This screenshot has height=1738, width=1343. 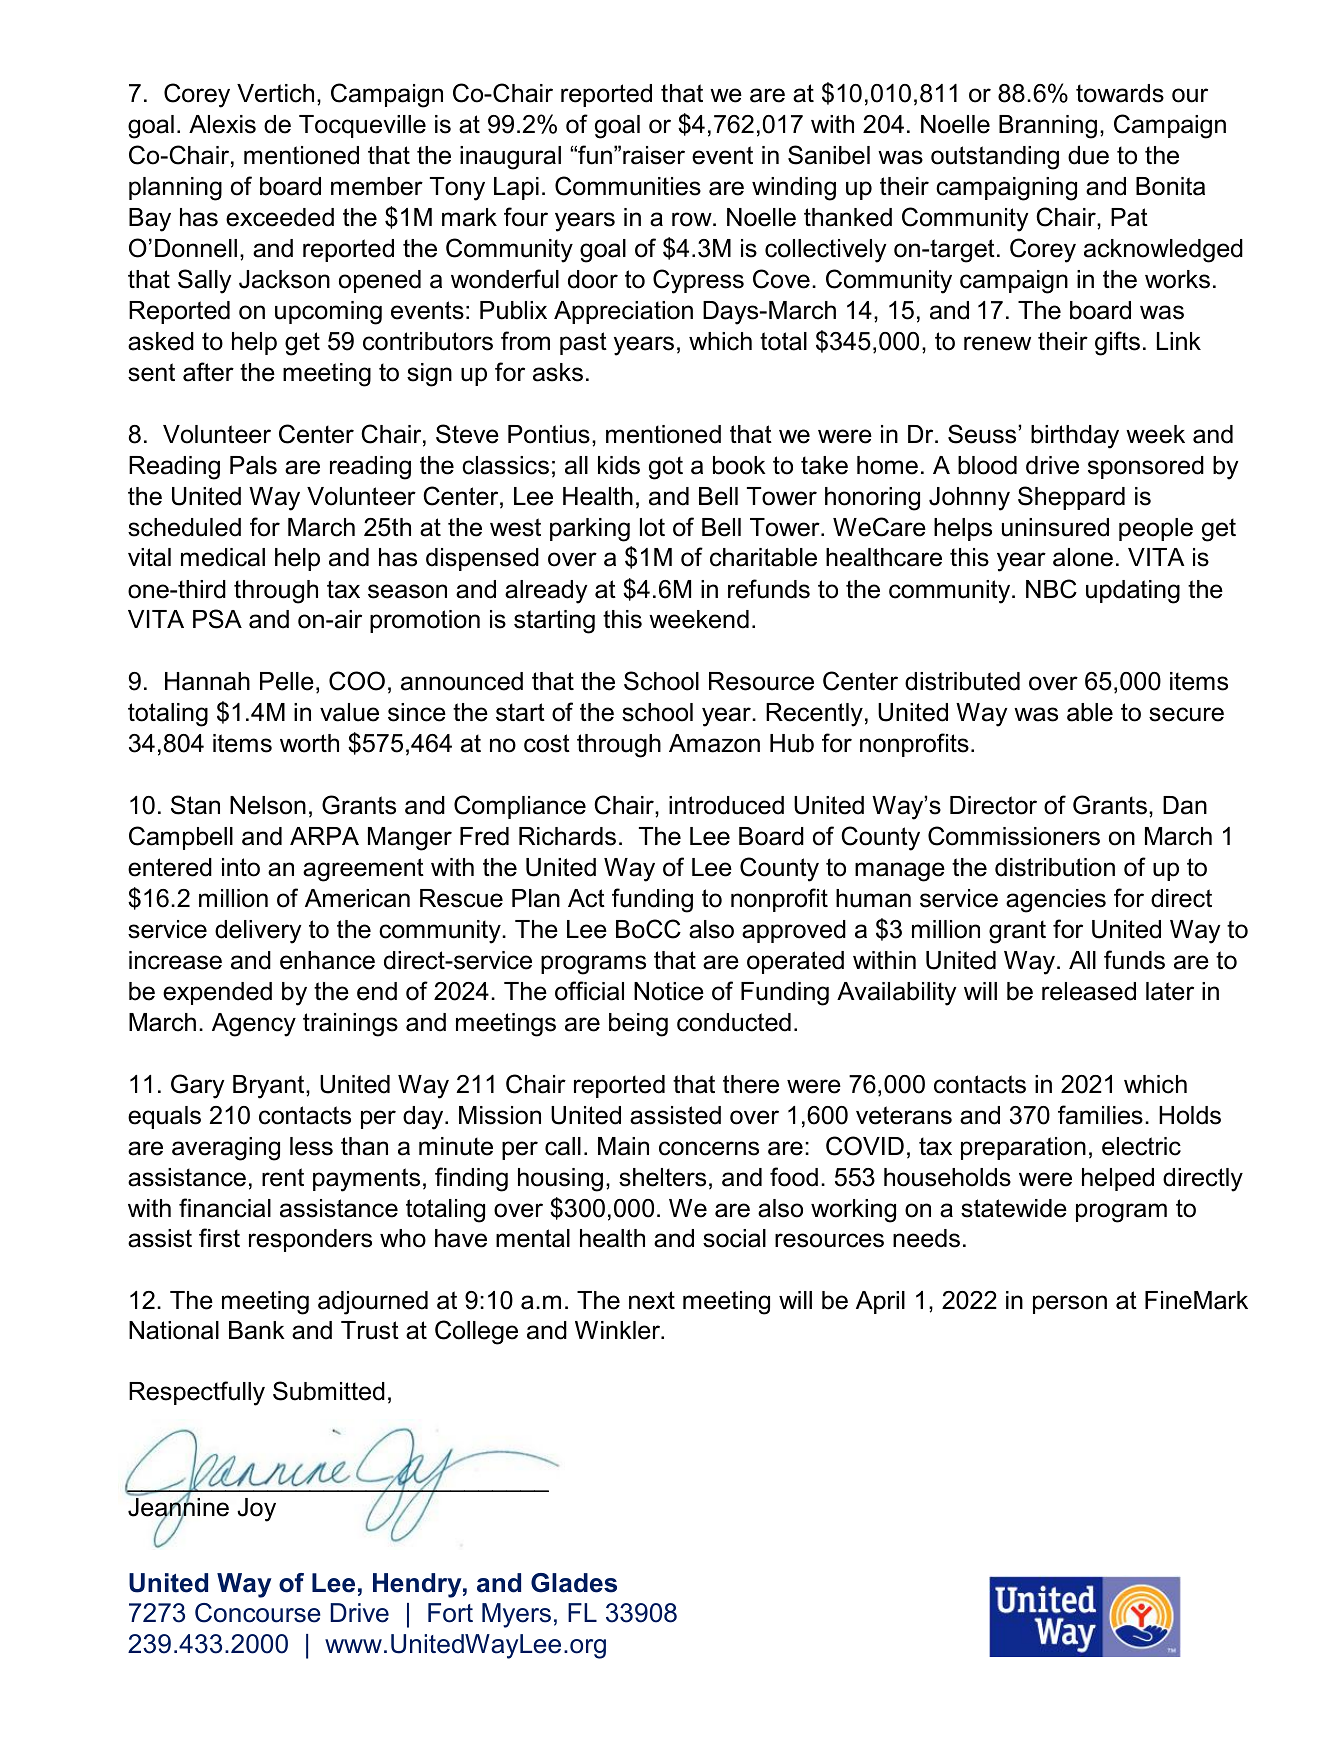 I want to click on Joy, so click(x=256, y=1510).
